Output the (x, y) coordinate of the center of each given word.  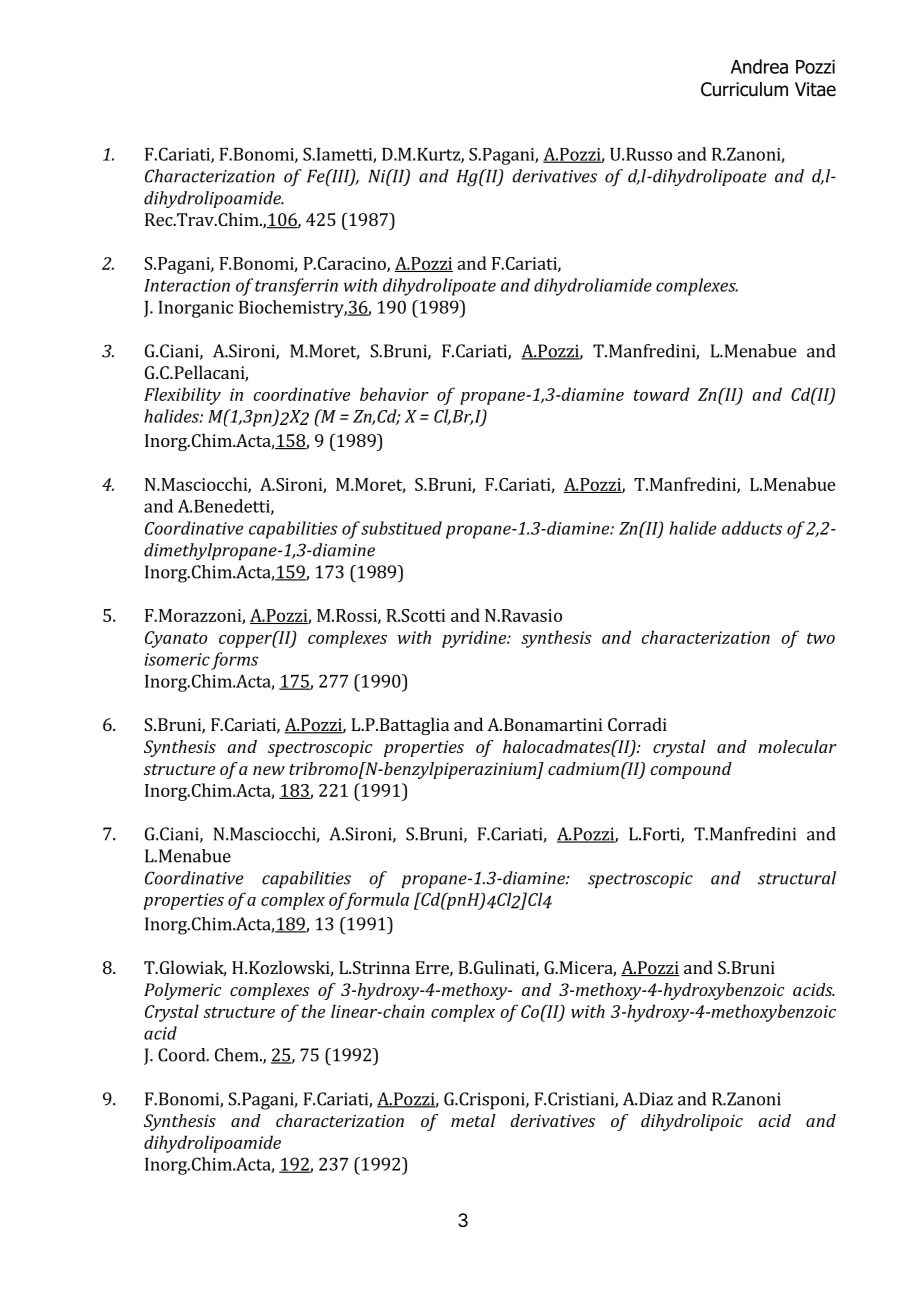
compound (691, 770)
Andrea (759, 66)
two (821, 638)
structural (797, 878)
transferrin (296, 287)
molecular (797, 746)
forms (234, 661)
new (269, 770)
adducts (752, 528)
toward (662, 394)
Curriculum (744, 89)
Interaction (187, 285)
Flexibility (182, 396)
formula (376, 901)
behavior (394, 394)
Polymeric (182, 991)
